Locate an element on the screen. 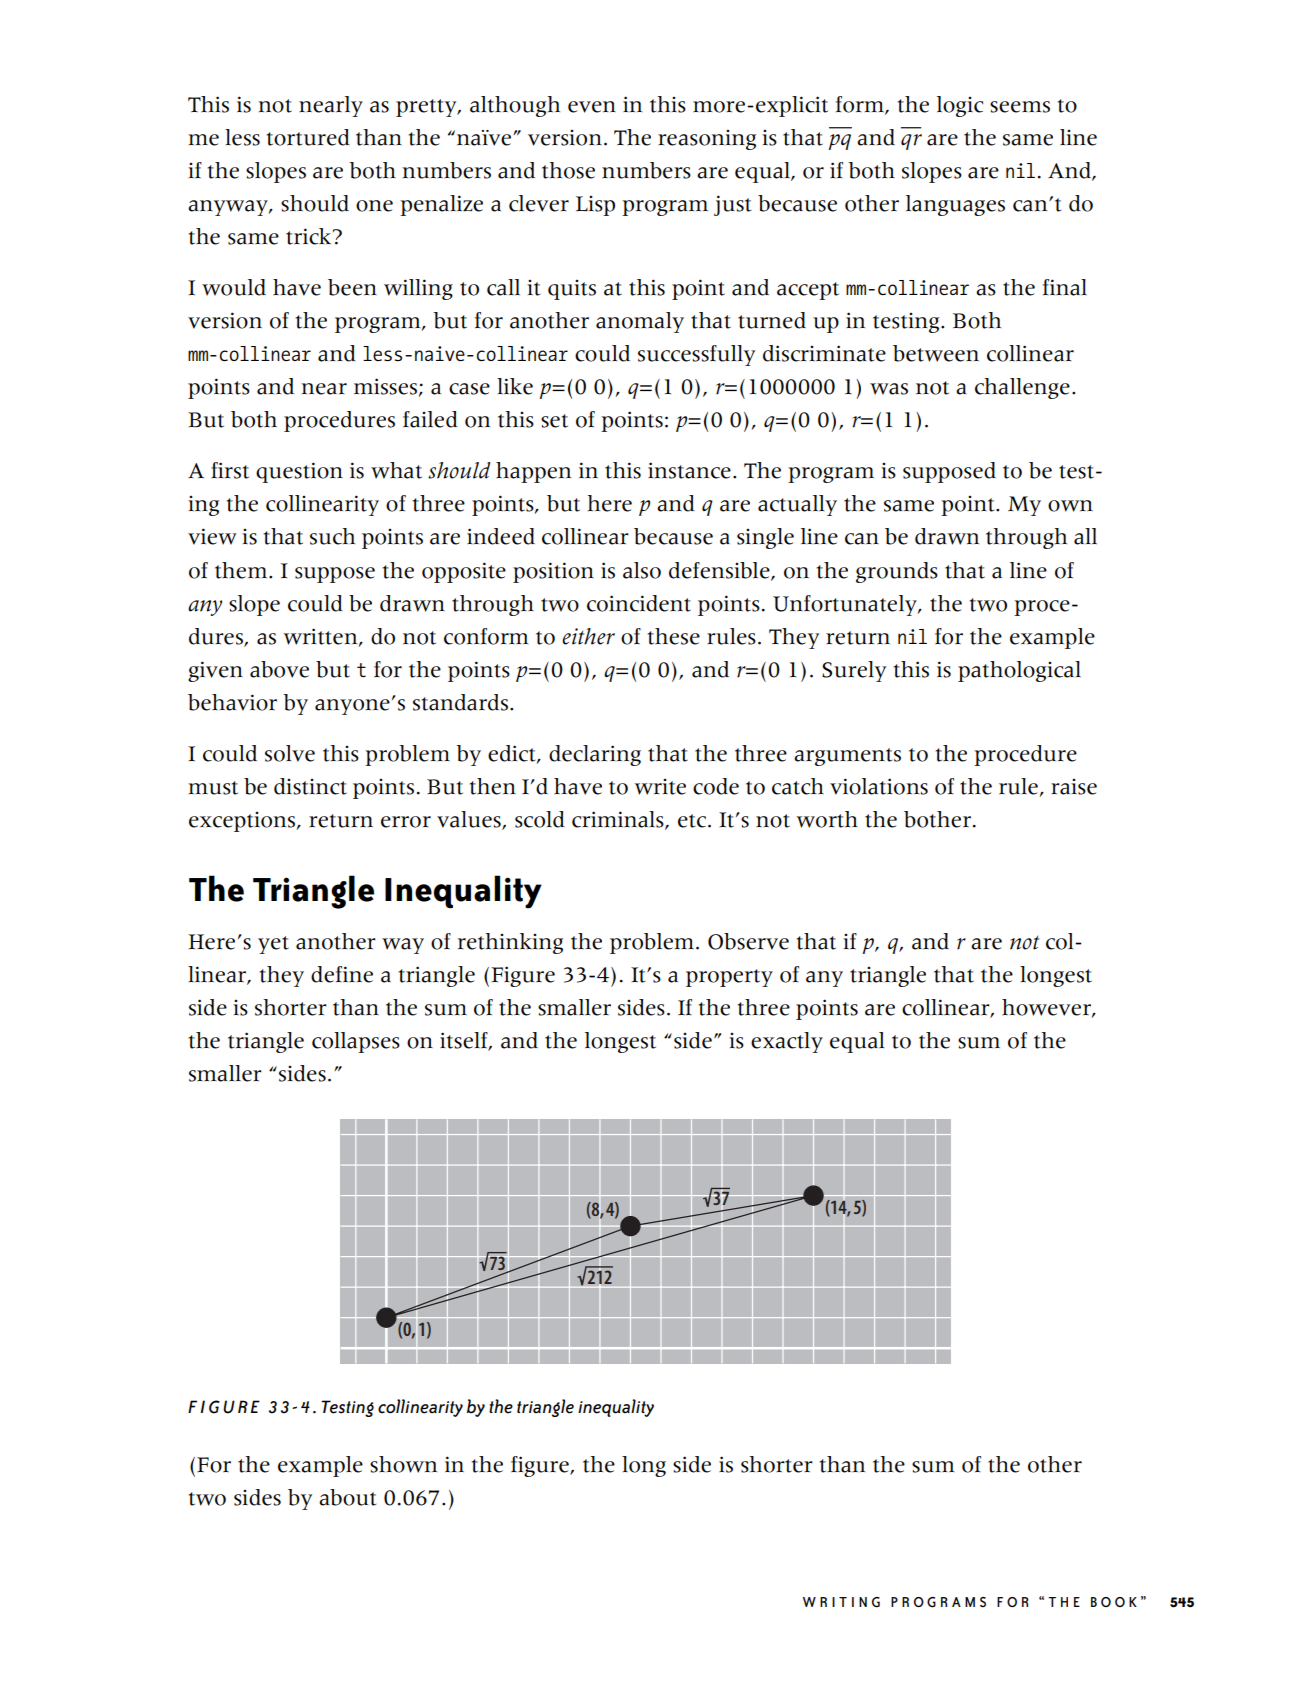 The height and width of the screenshot is (1693, 1296). shown is located at coordinates (403, 1464).
